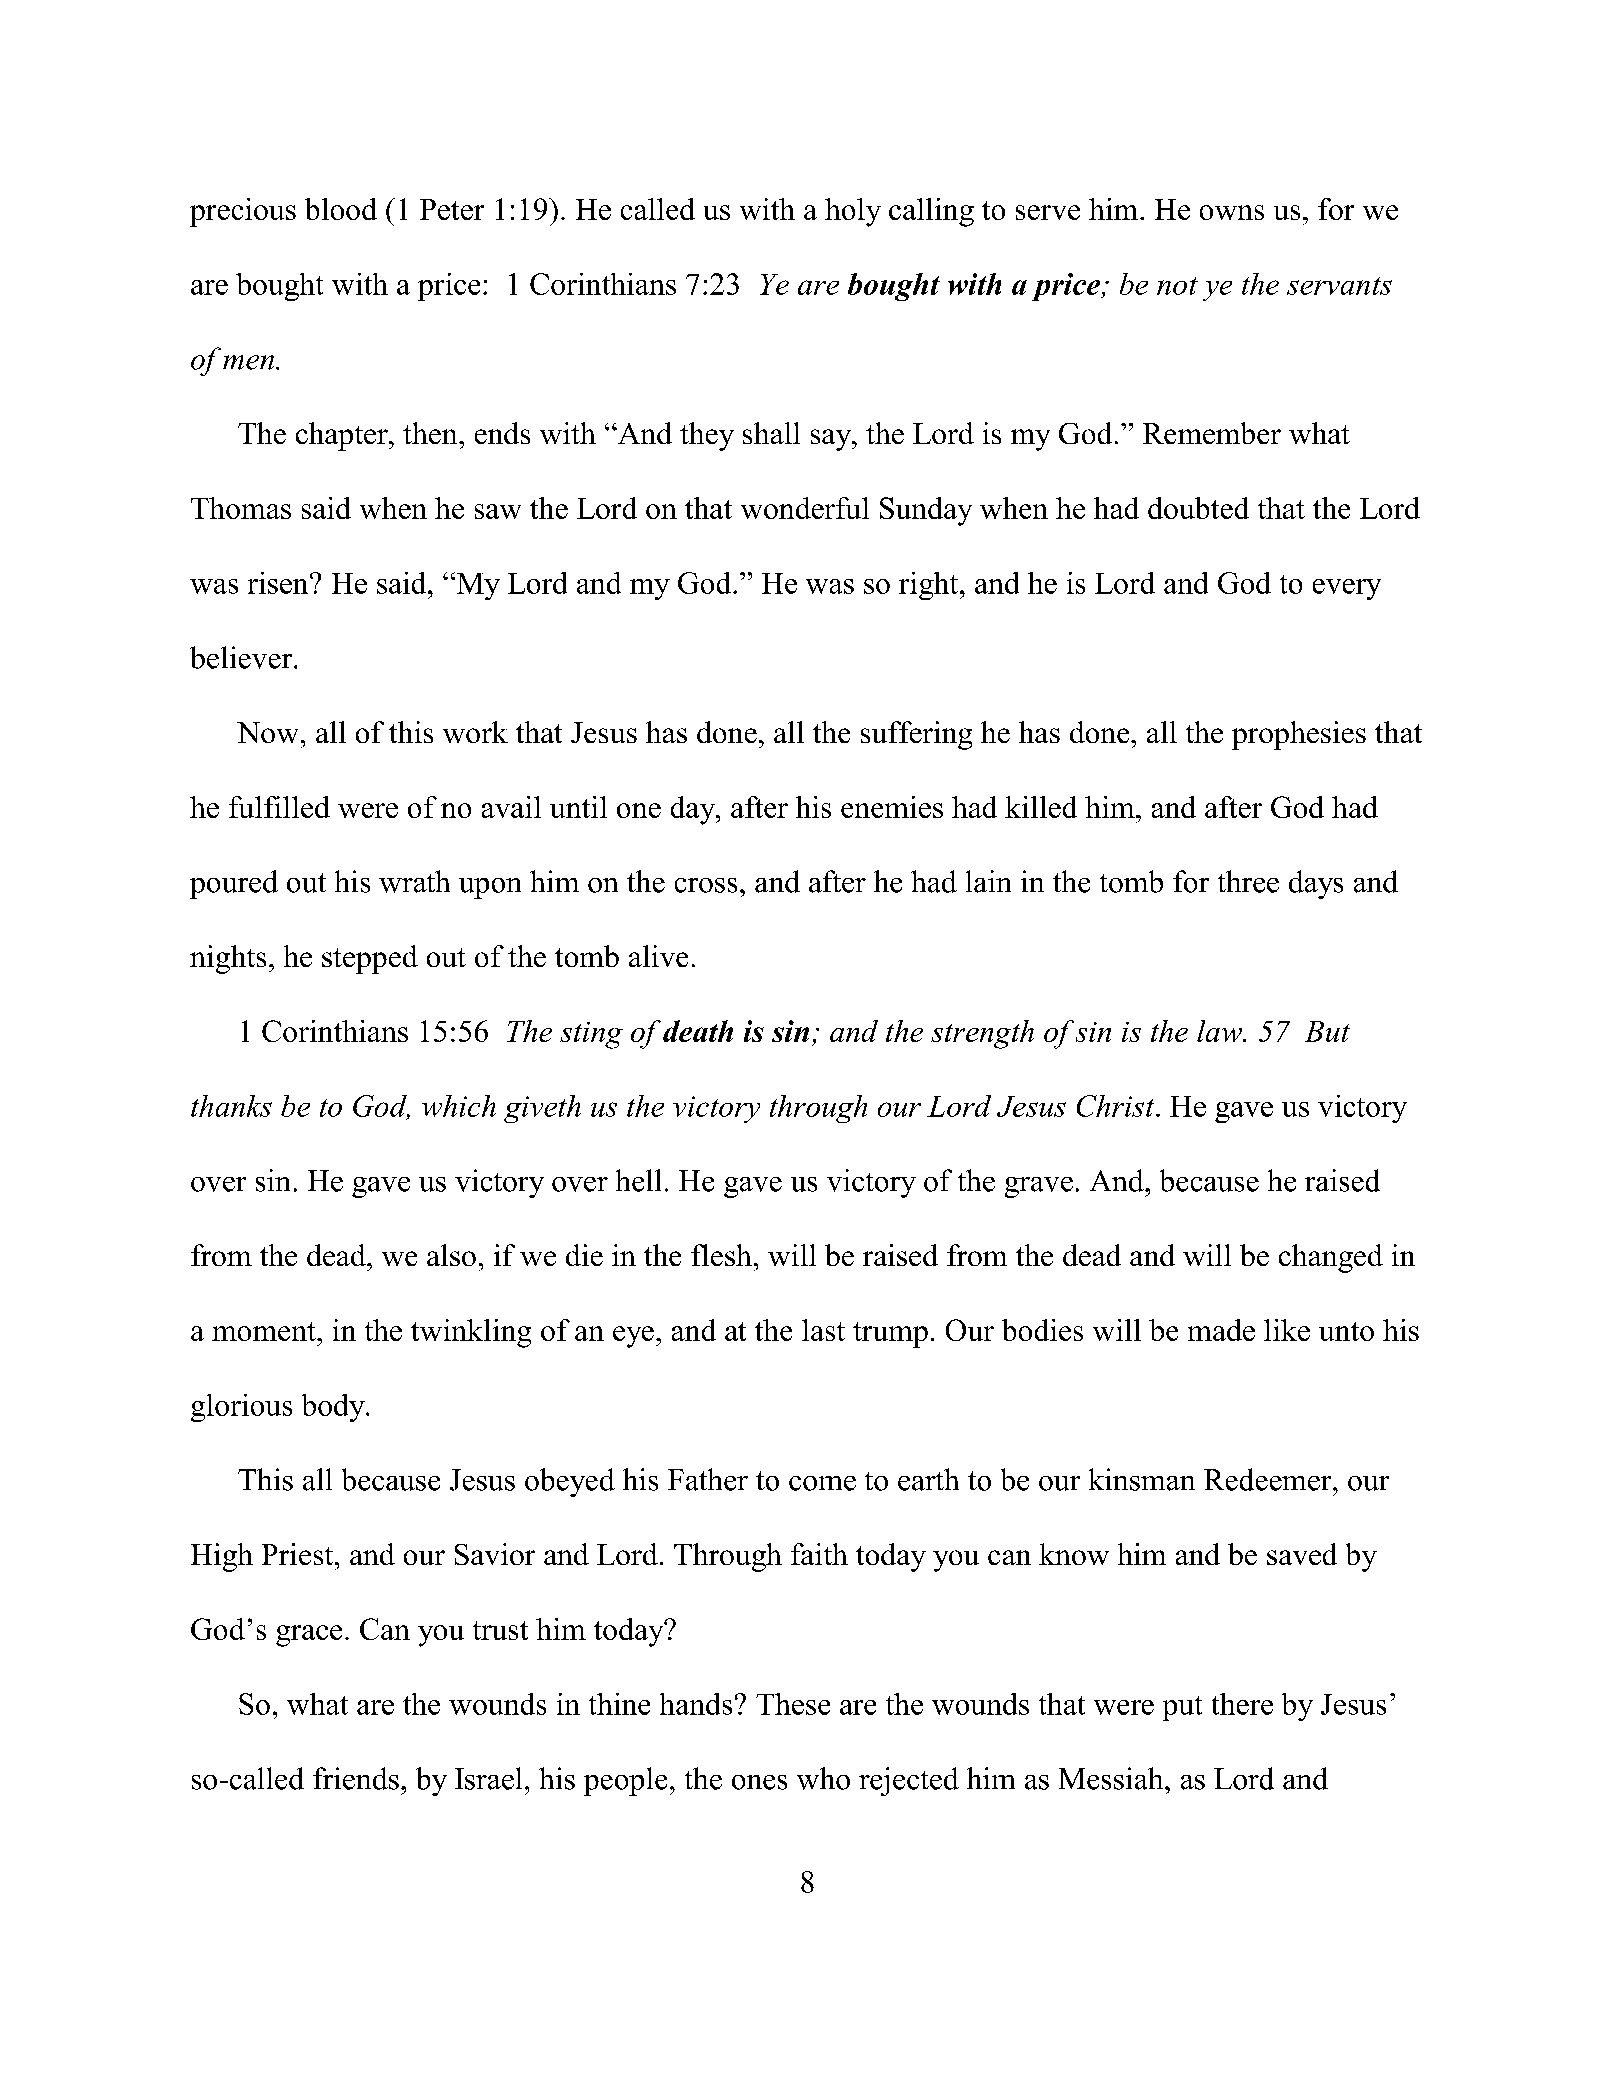  What do you see at coordinates (1299, 735) in the image?
I see `prophesies` at bounding box center [1299, 735].
